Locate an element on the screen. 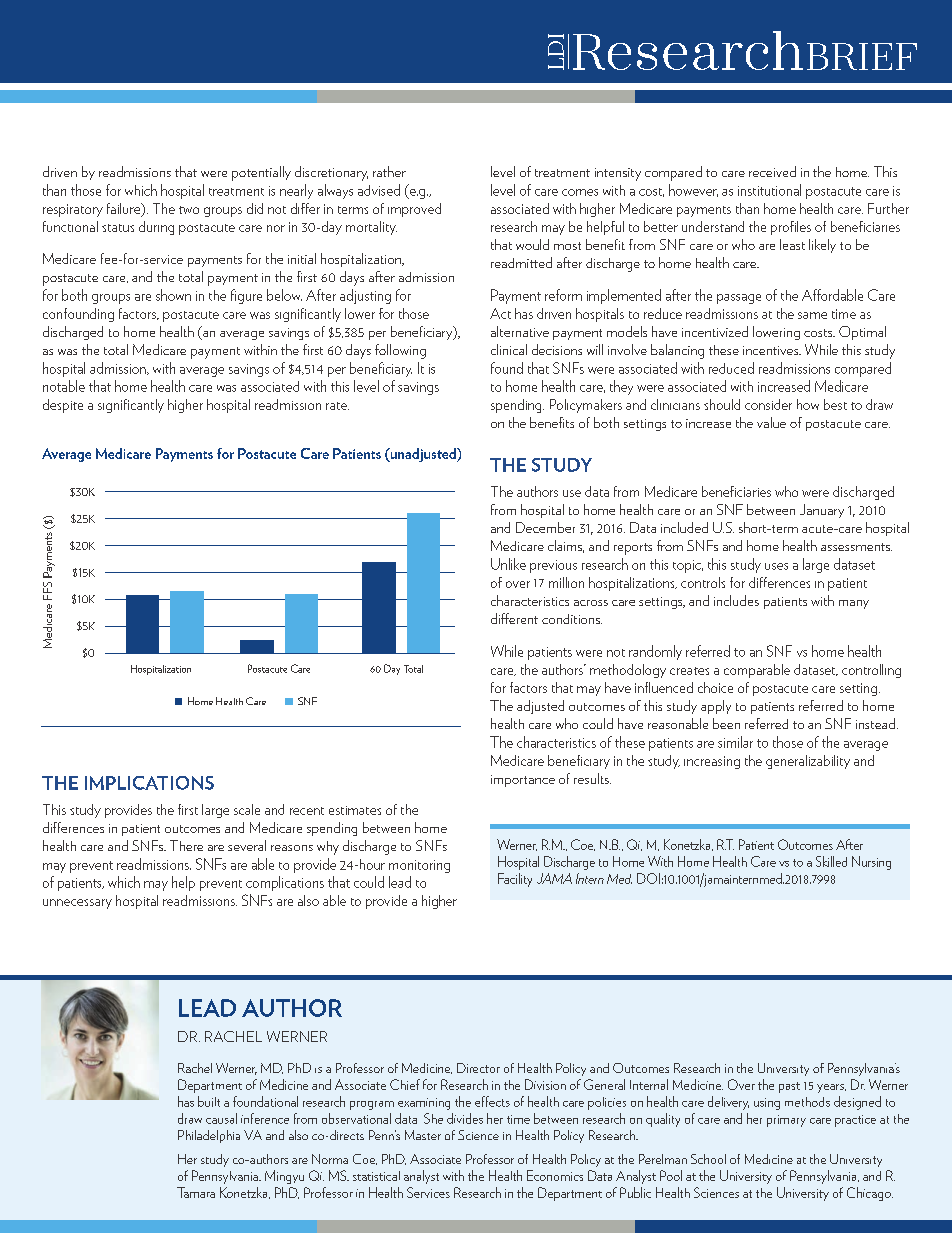 The image size is (952, 1233). December is located at coordinates (545, 527).
